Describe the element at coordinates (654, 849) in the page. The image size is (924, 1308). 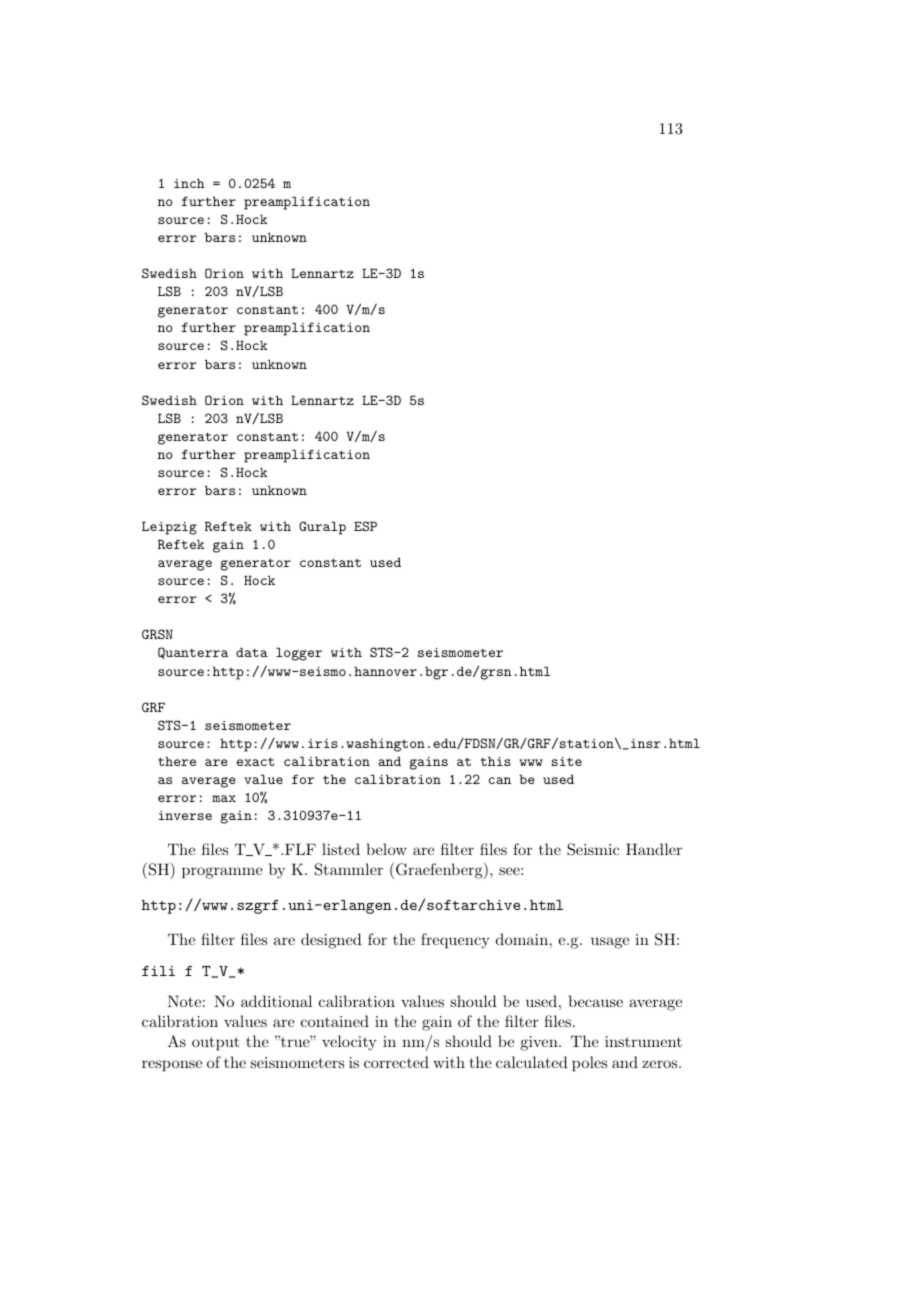
I see `Handler` at that location.
